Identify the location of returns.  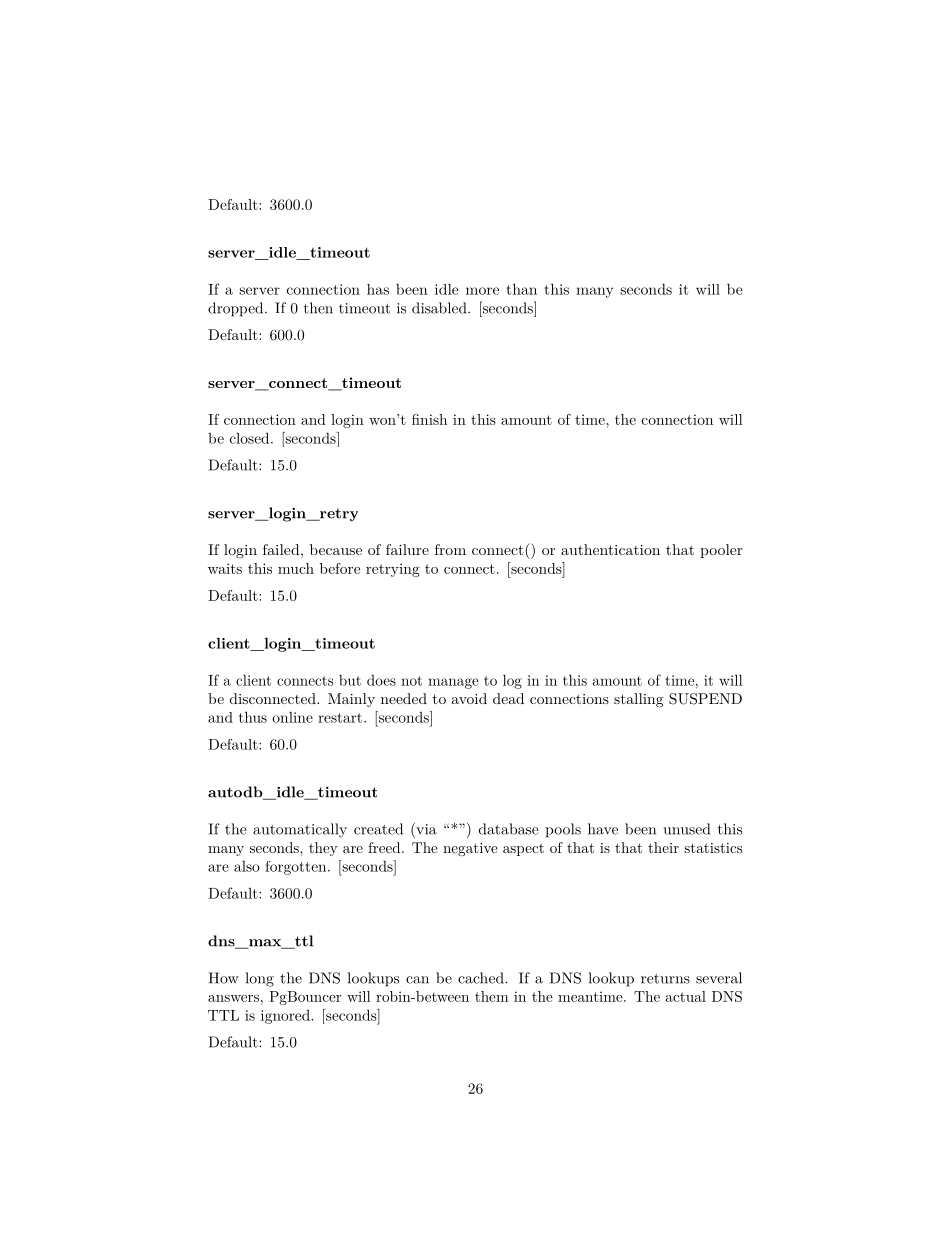
(665, 979).
